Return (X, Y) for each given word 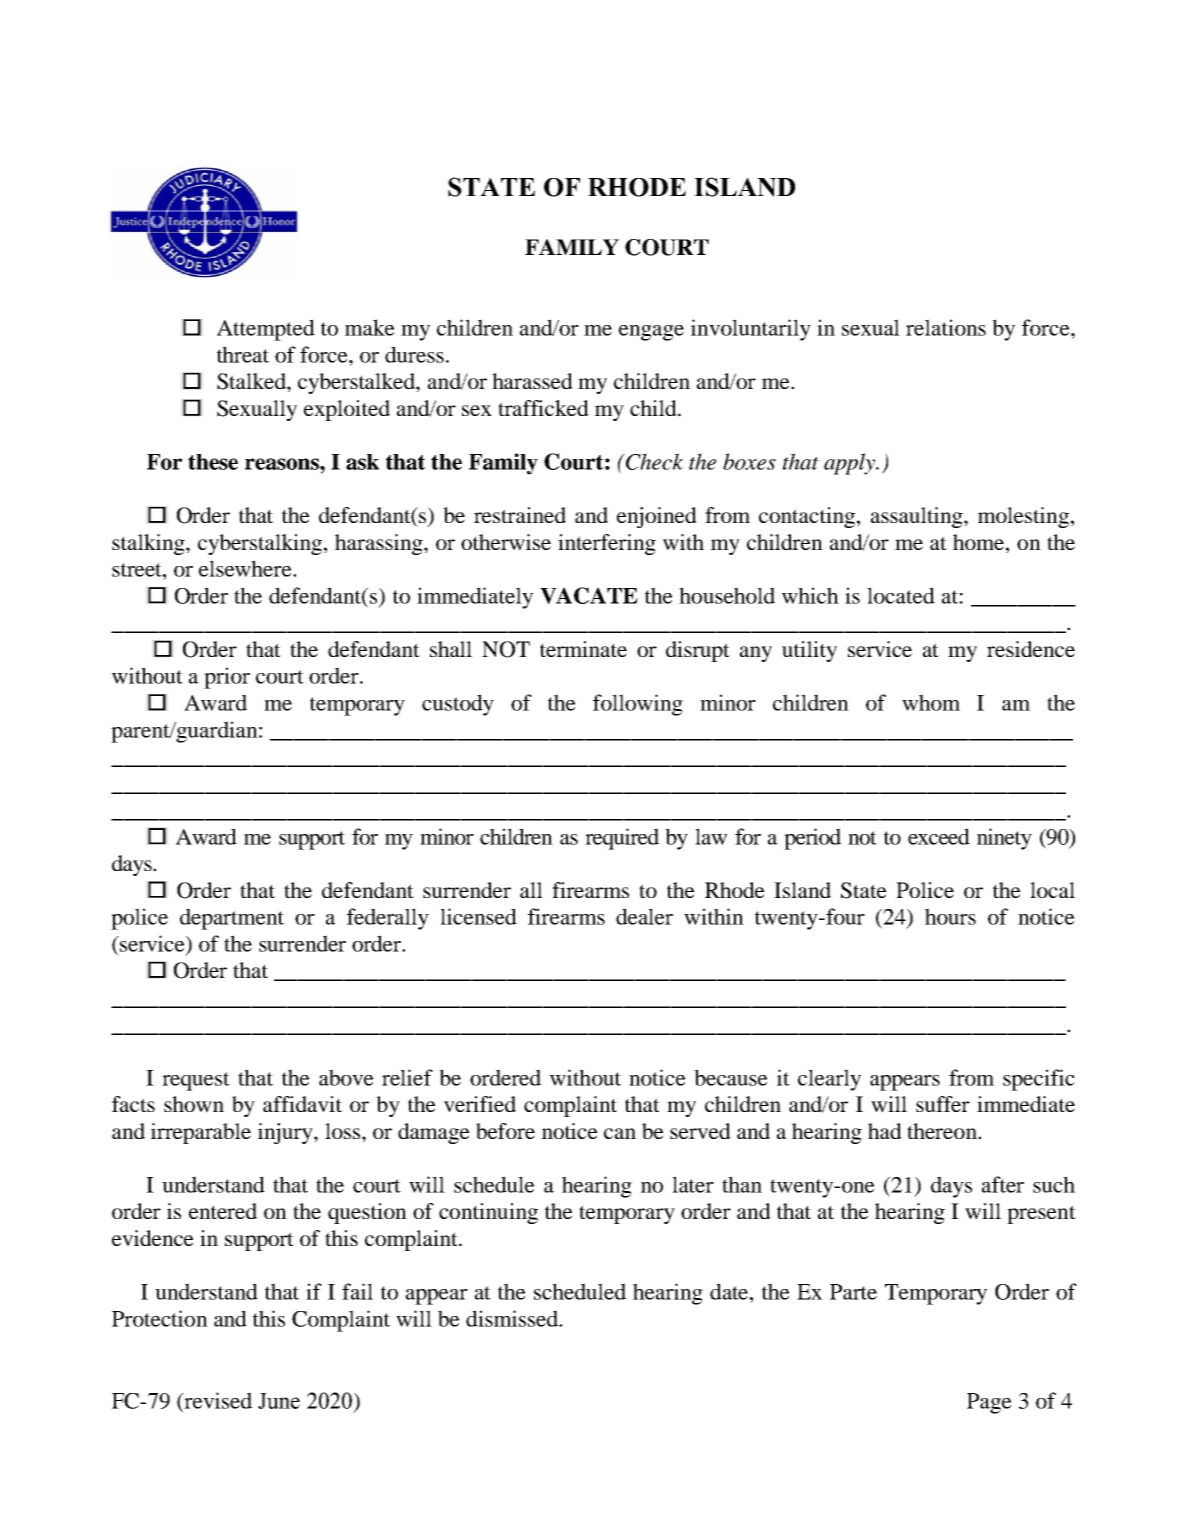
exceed (939, 836)
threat (243, 354)
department (232, 919)
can (620, 1133)
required (622, 839)
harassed (532, 381)
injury (286, 1133)
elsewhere (246, 568)
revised (217, 1400)
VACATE (589, 595)
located (901, 595)
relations (946, 327)
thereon (943, 1131)
